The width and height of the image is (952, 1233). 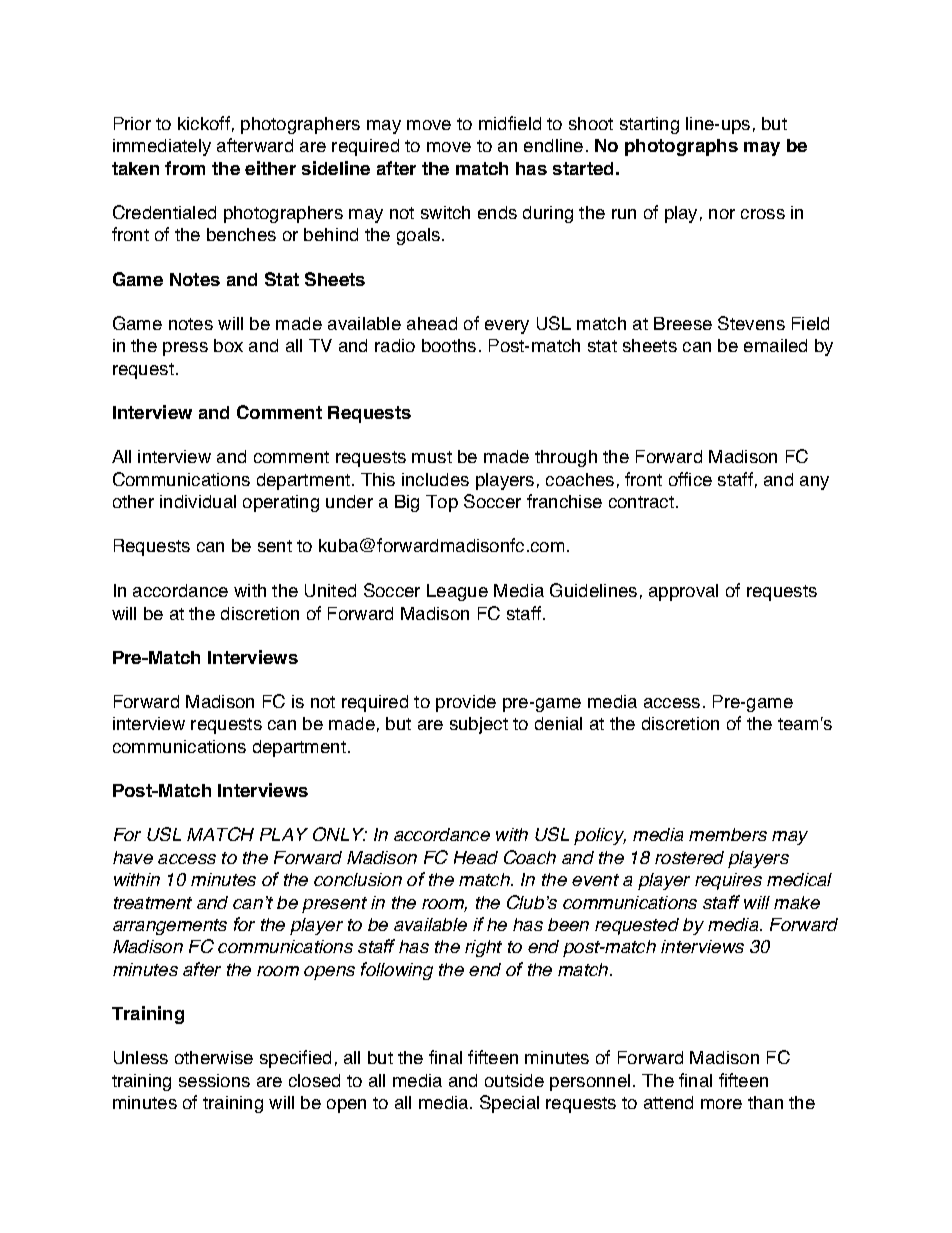 I want to click on photographs, so click(x=681, y=147).
